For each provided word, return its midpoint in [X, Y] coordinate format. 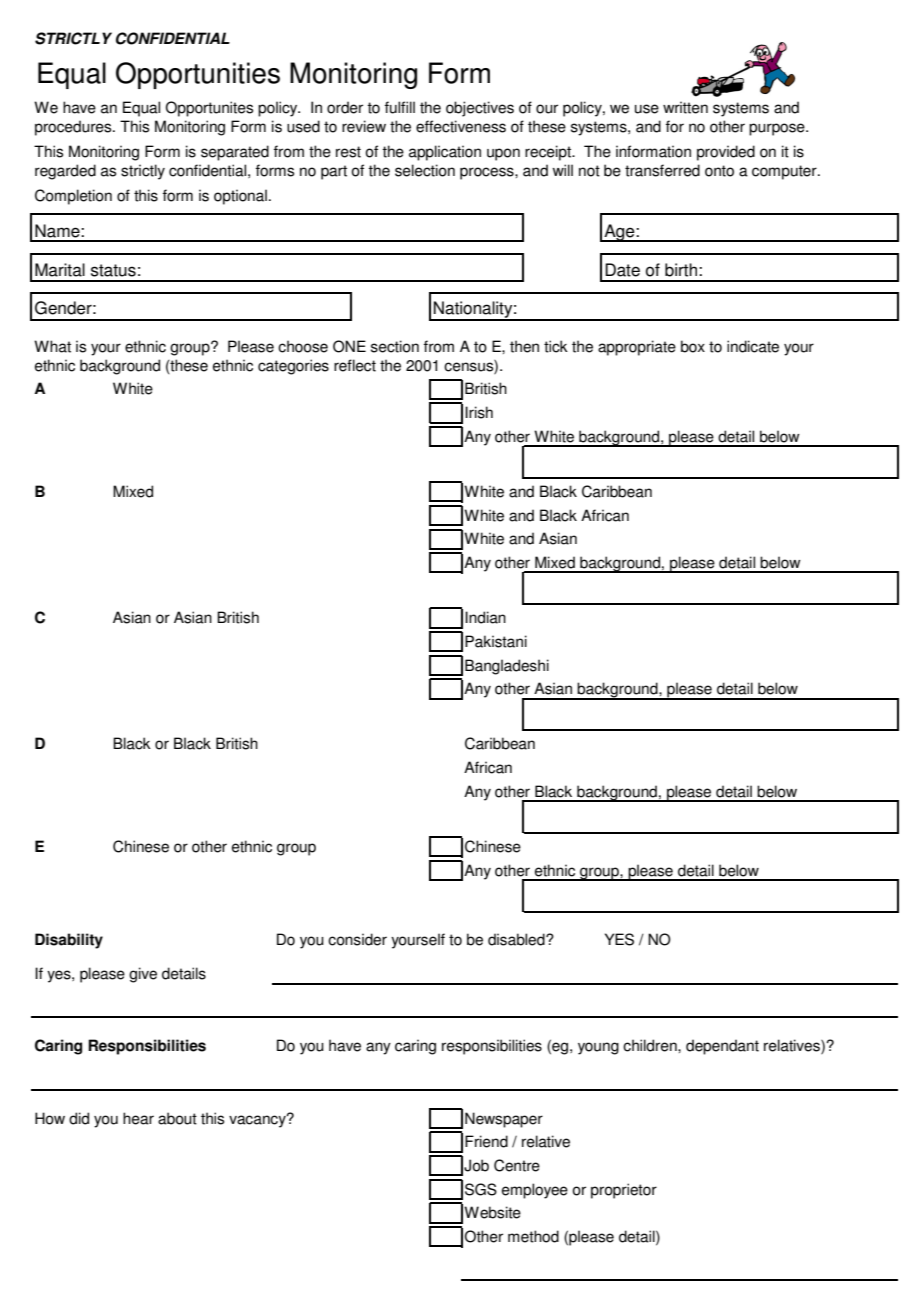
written [685, 107]
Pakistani [496, 641]
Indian [485, 617]
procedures [74, 128]
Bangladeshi [507, 667]
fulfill [400, 107]
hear [138, 1118]
